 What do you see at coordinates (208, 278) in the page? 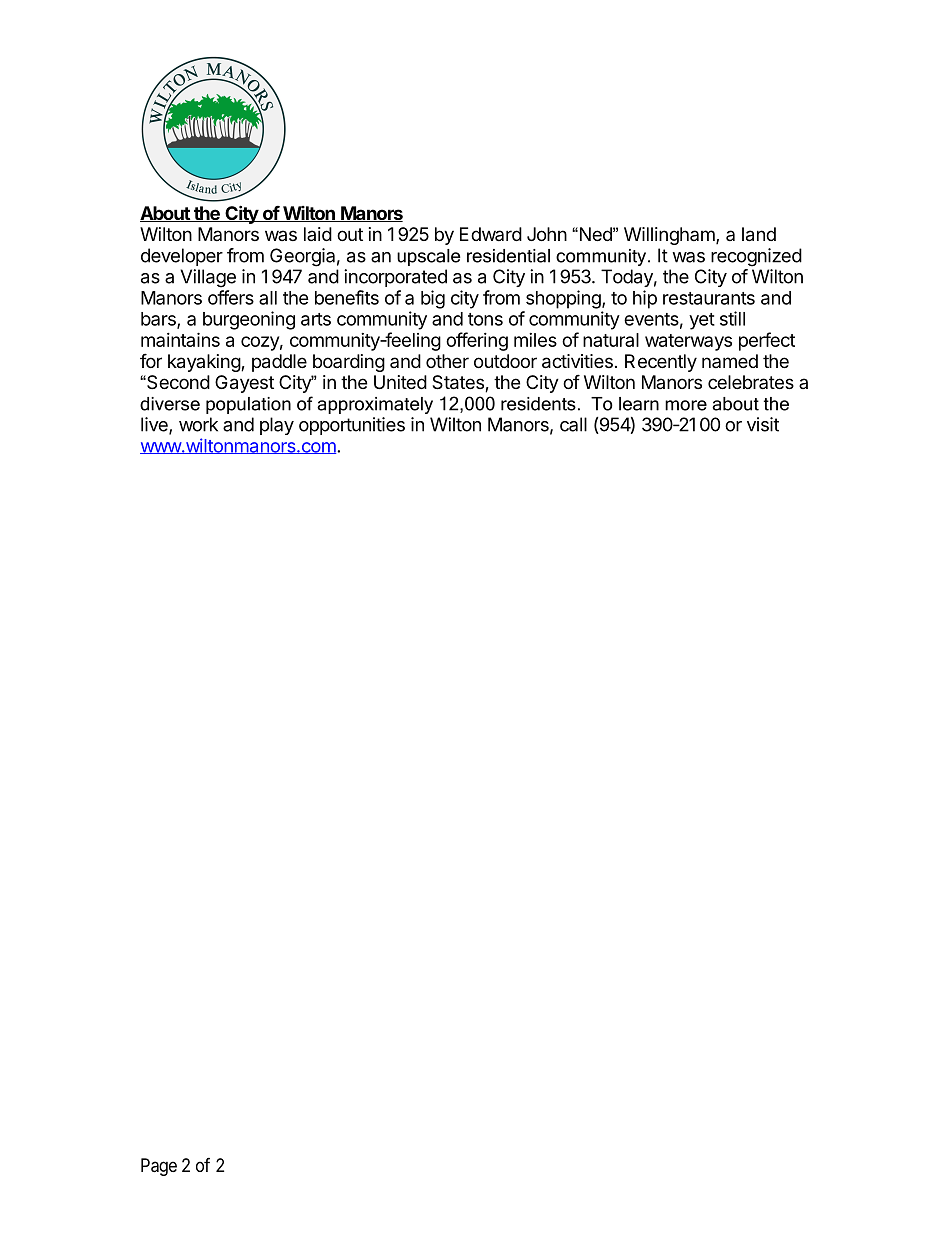
I see `Village` at bounding box center [208, 278].
